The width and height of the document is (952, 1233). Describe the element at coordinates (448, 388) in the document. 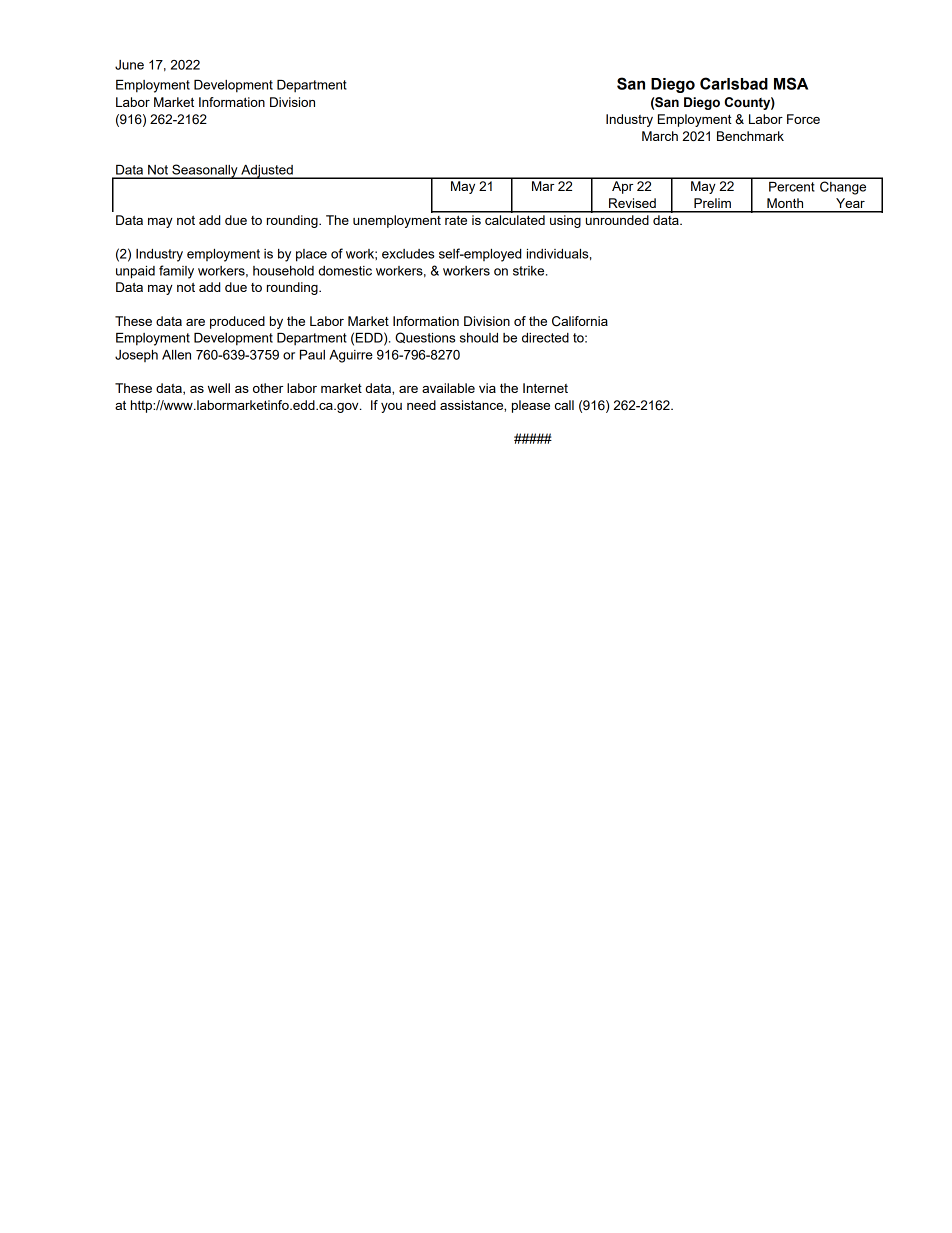

I see `available` at that location.
